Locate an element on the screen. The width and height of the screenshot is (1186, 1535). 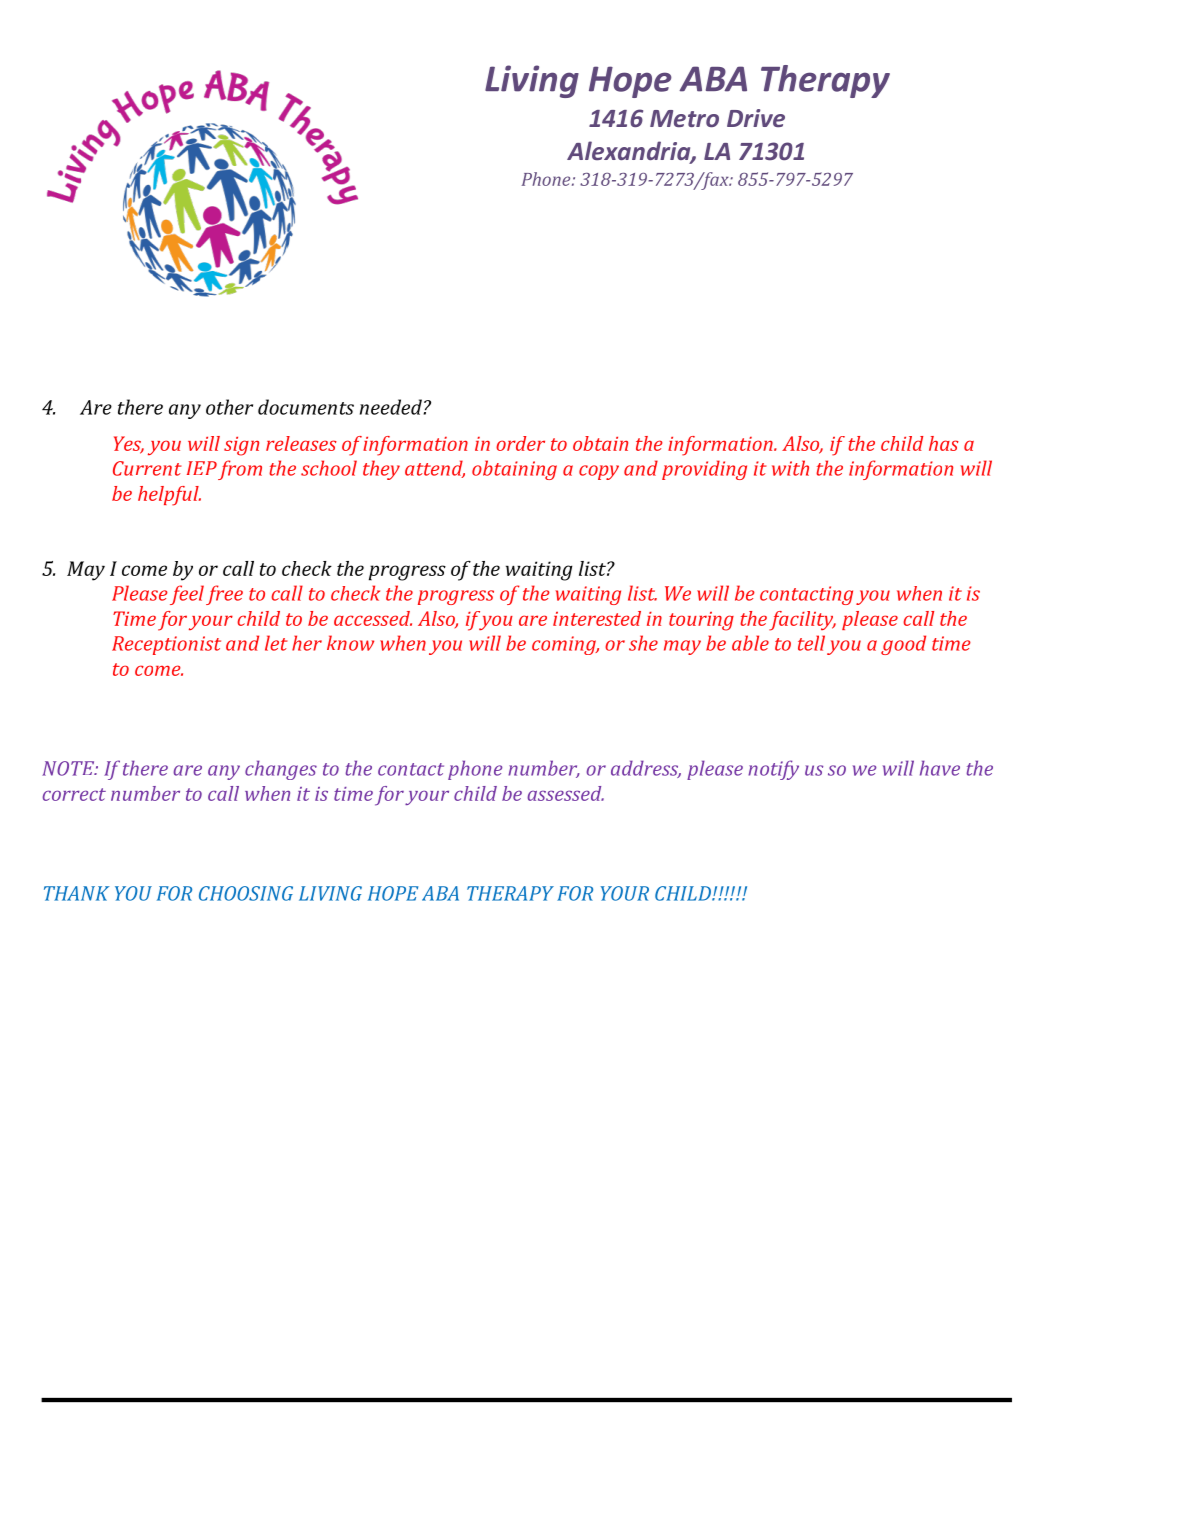
helpful is located at coordinates (169, 496).
